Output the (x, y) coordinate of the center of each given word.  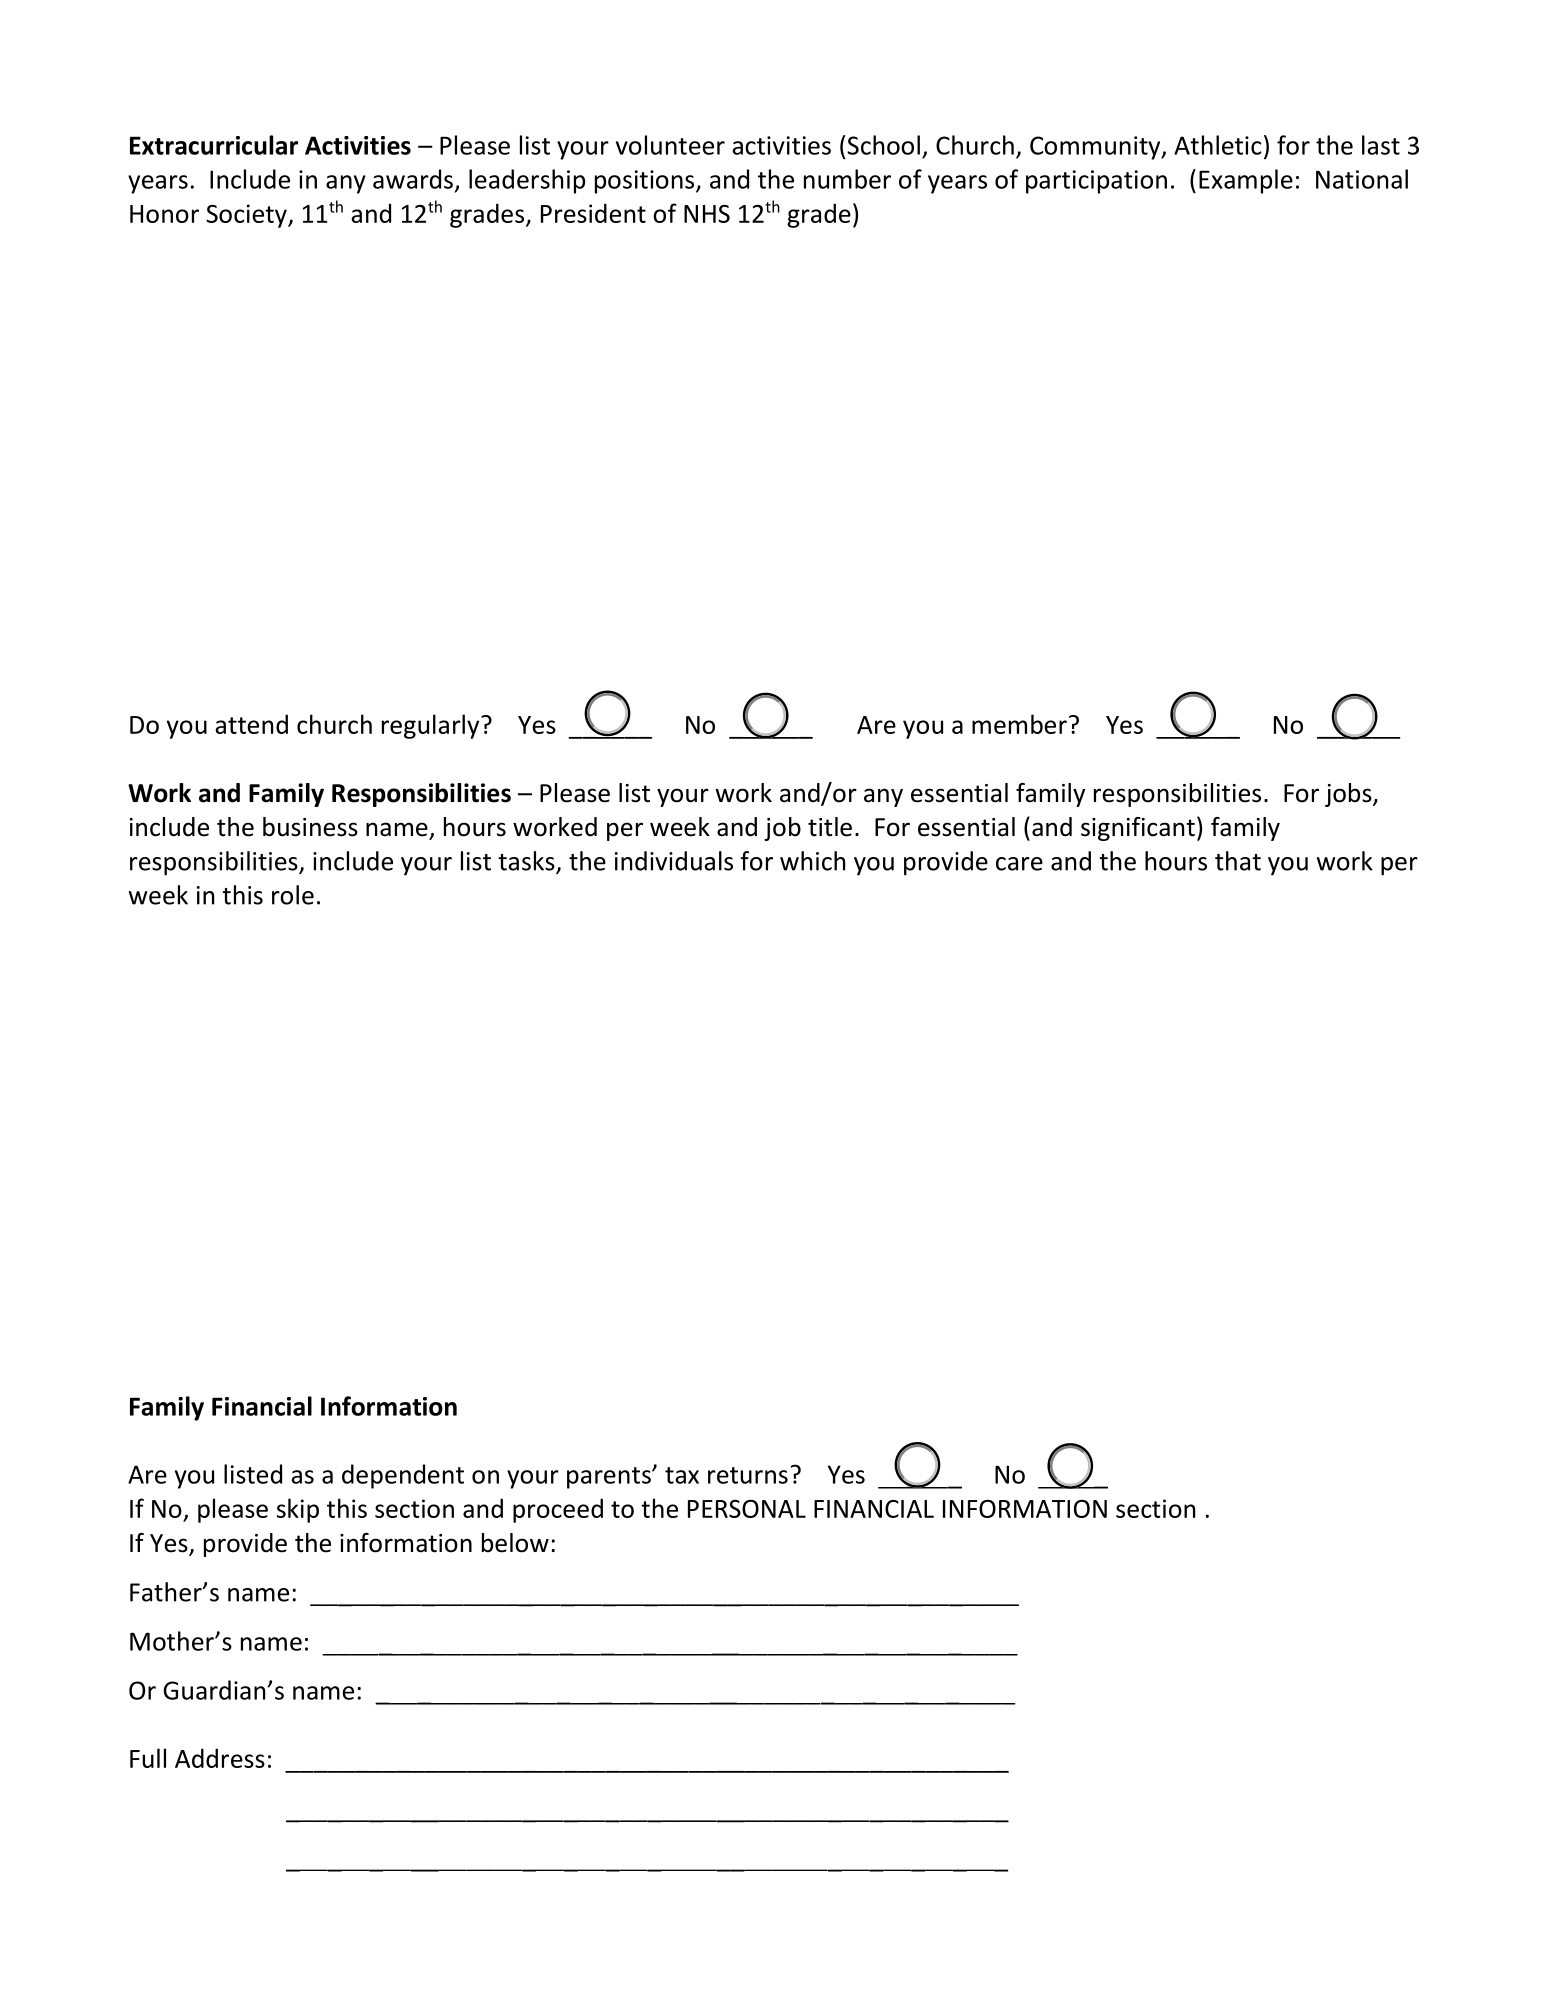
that (1238, 861)
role (293, 895)
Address (220, 1758)
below (515, 1543)
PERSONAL (747, 1508)
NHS (707, 213)
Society (247, 216)
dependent (403, 1476)
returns (748, 1475)
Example (1246, 181)
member (1019, 724)
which (812, 861)
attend (251, 724)
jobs (1349, 795)
